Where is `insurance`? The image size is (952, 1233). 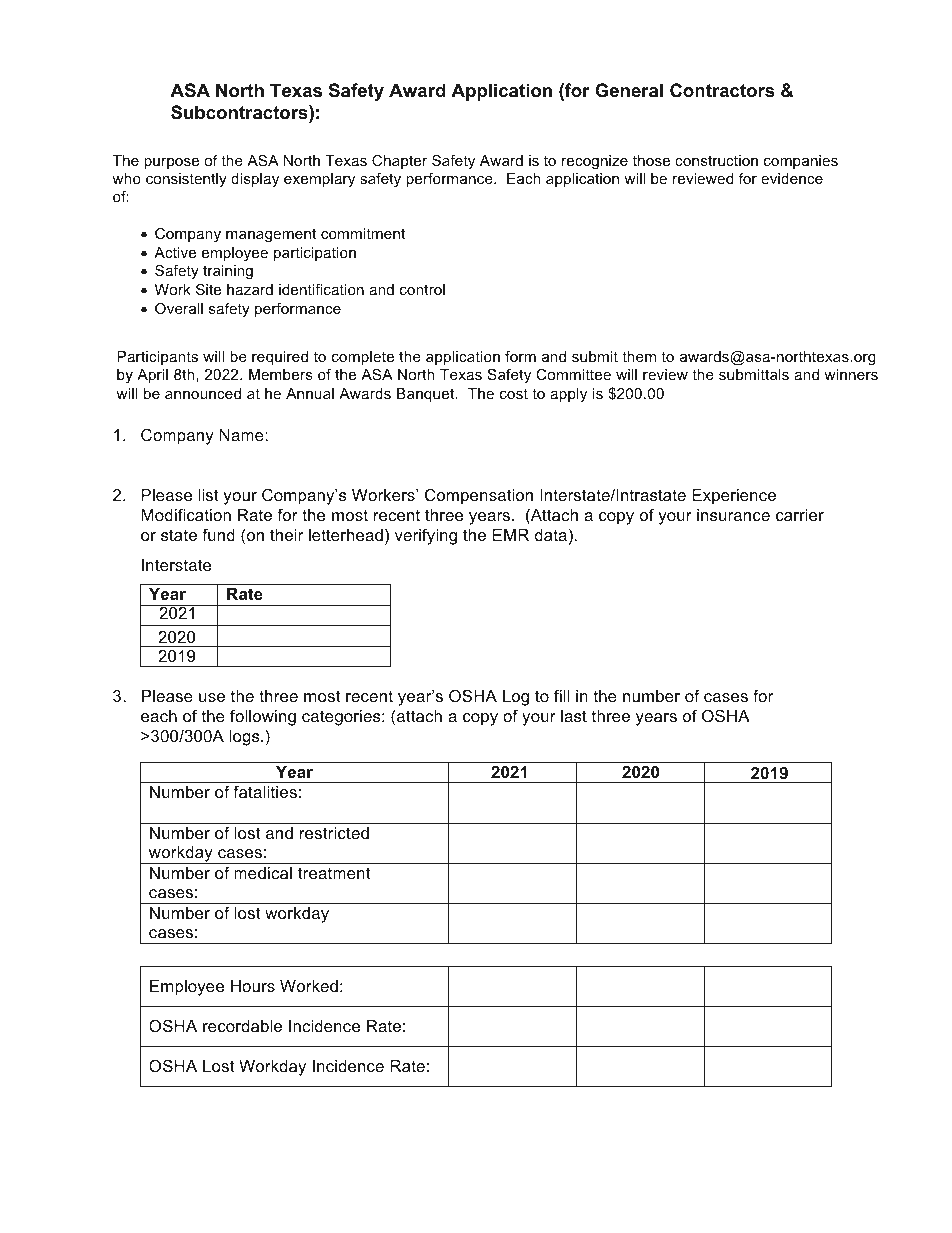
insurance is located at coordinates (733, 515).
